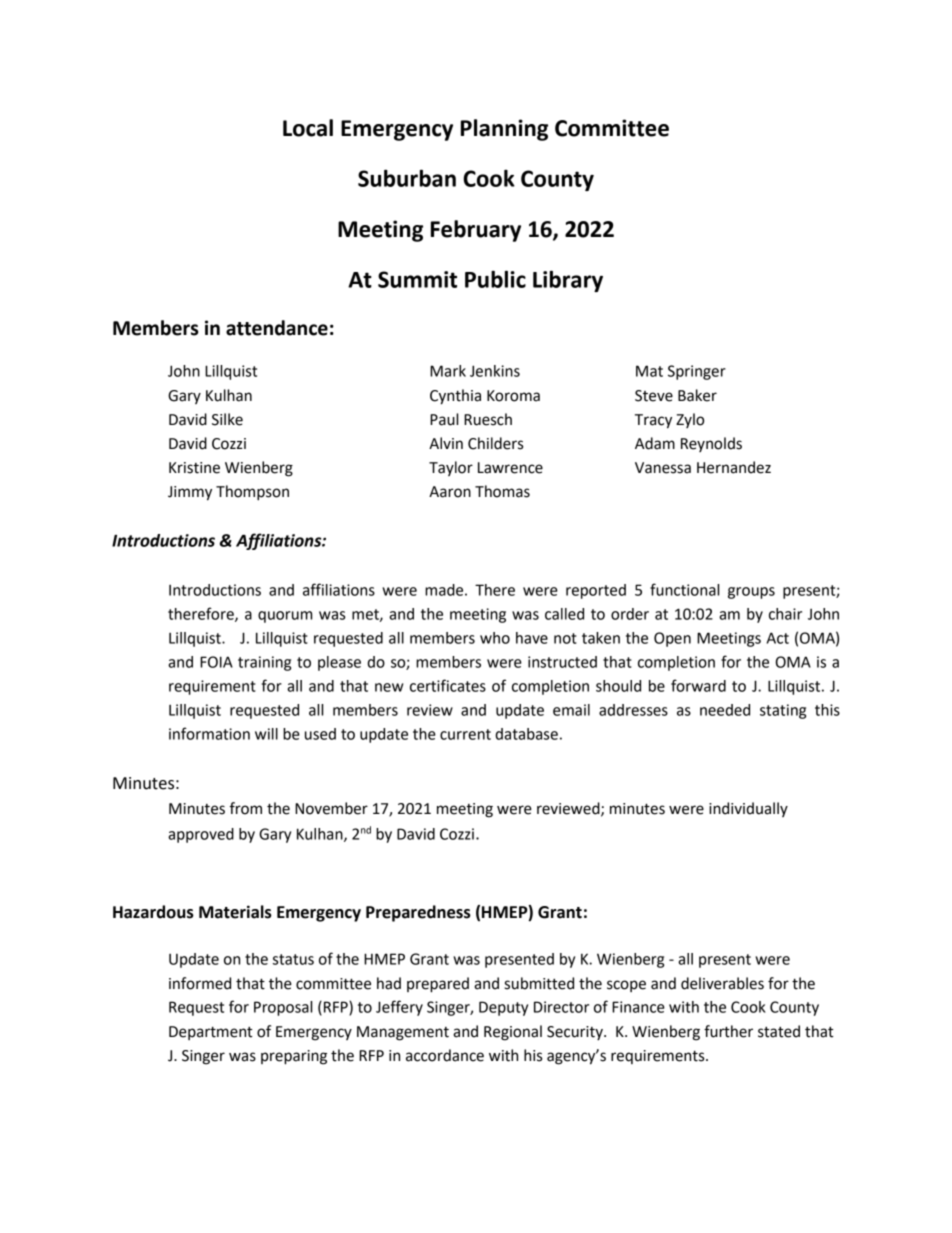 The image size is (952, 1233). What do you see at coordinates (734, 467) in the screenshot?
I see `Hernandez` at bounding box center [734, 467].
